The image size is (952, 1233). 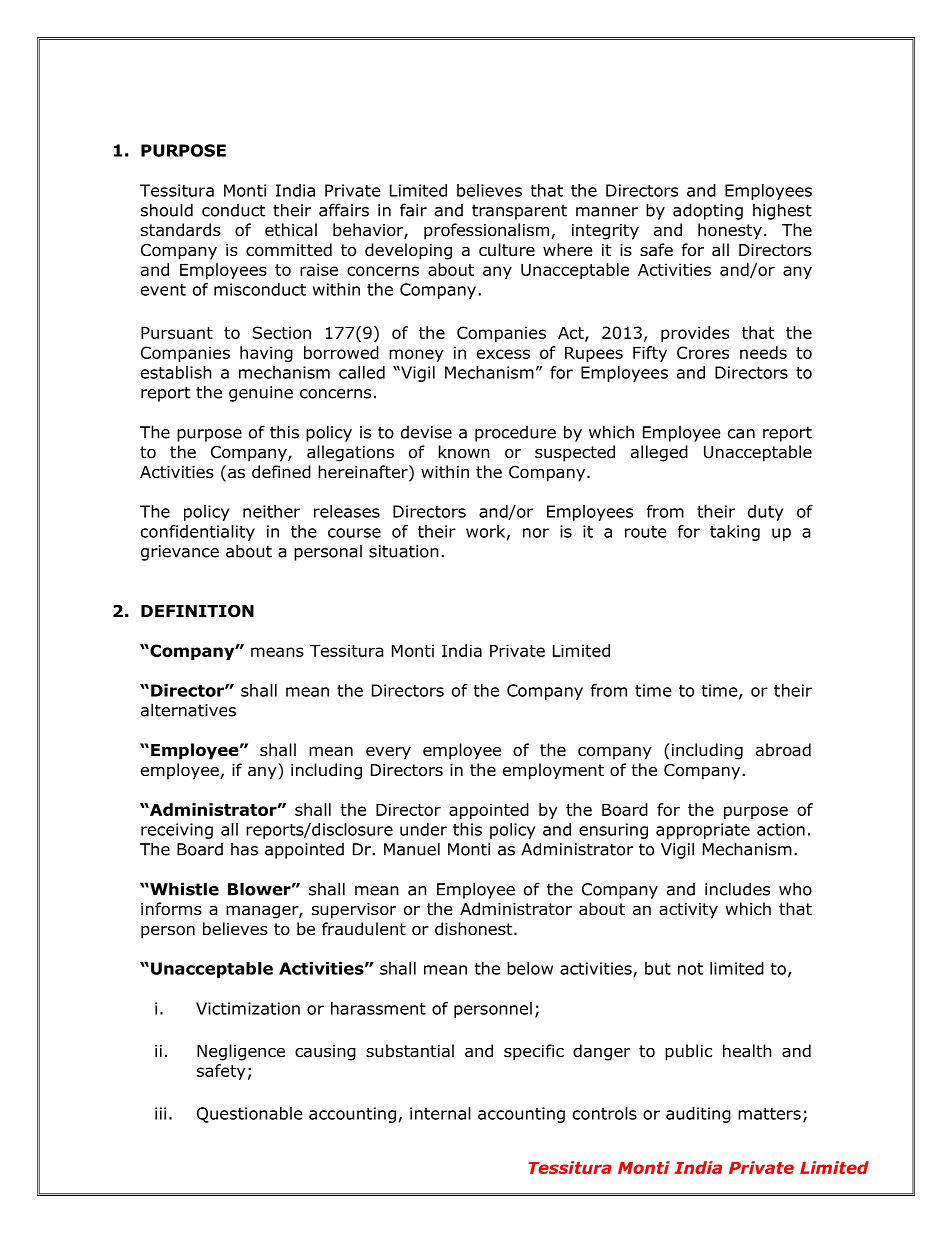 I want to click on Questionable, so click(x=250, y=1115).
